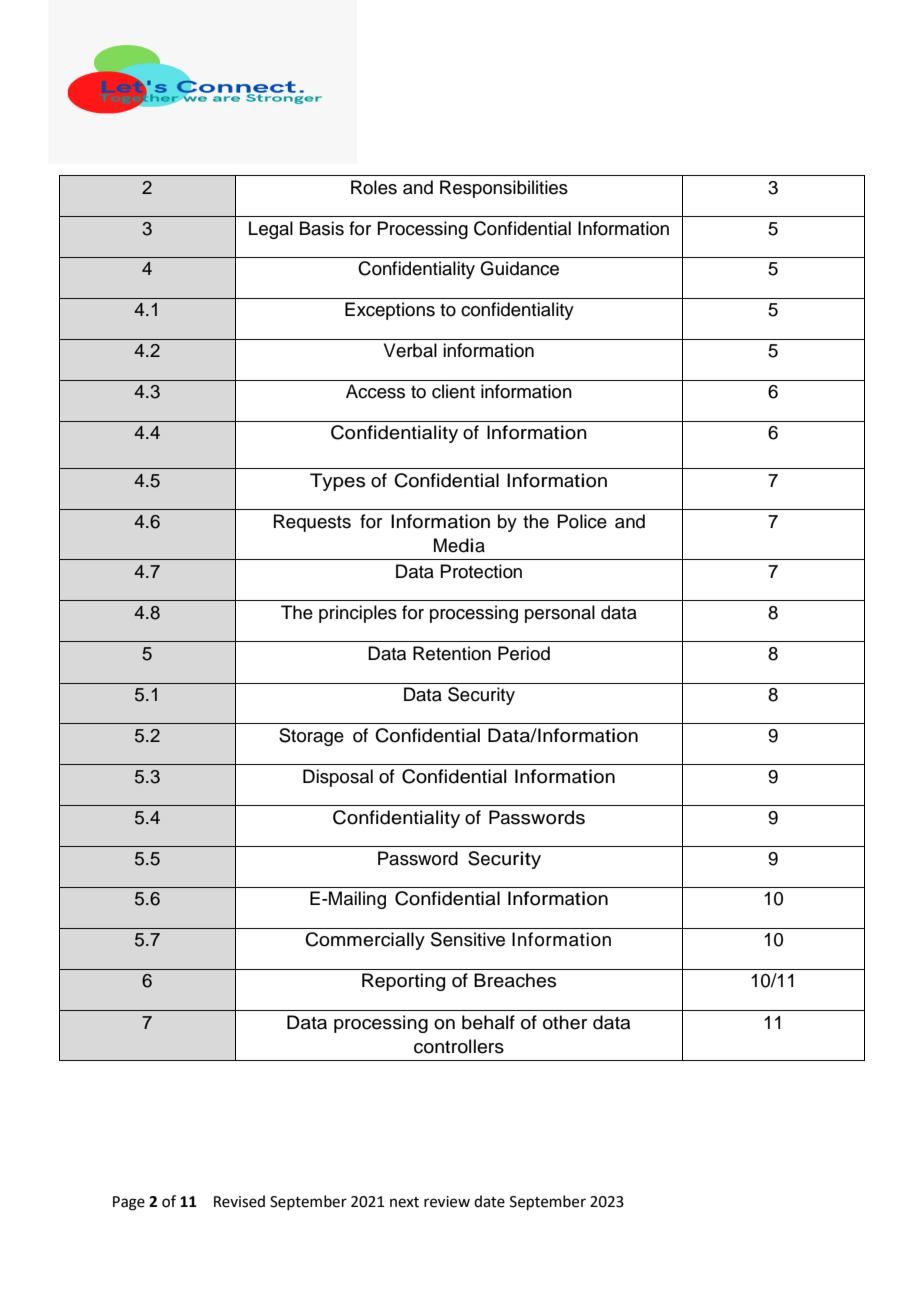  Describe the element at coordinates (524, 653) in the screenshot. I see `Period` at that location.
